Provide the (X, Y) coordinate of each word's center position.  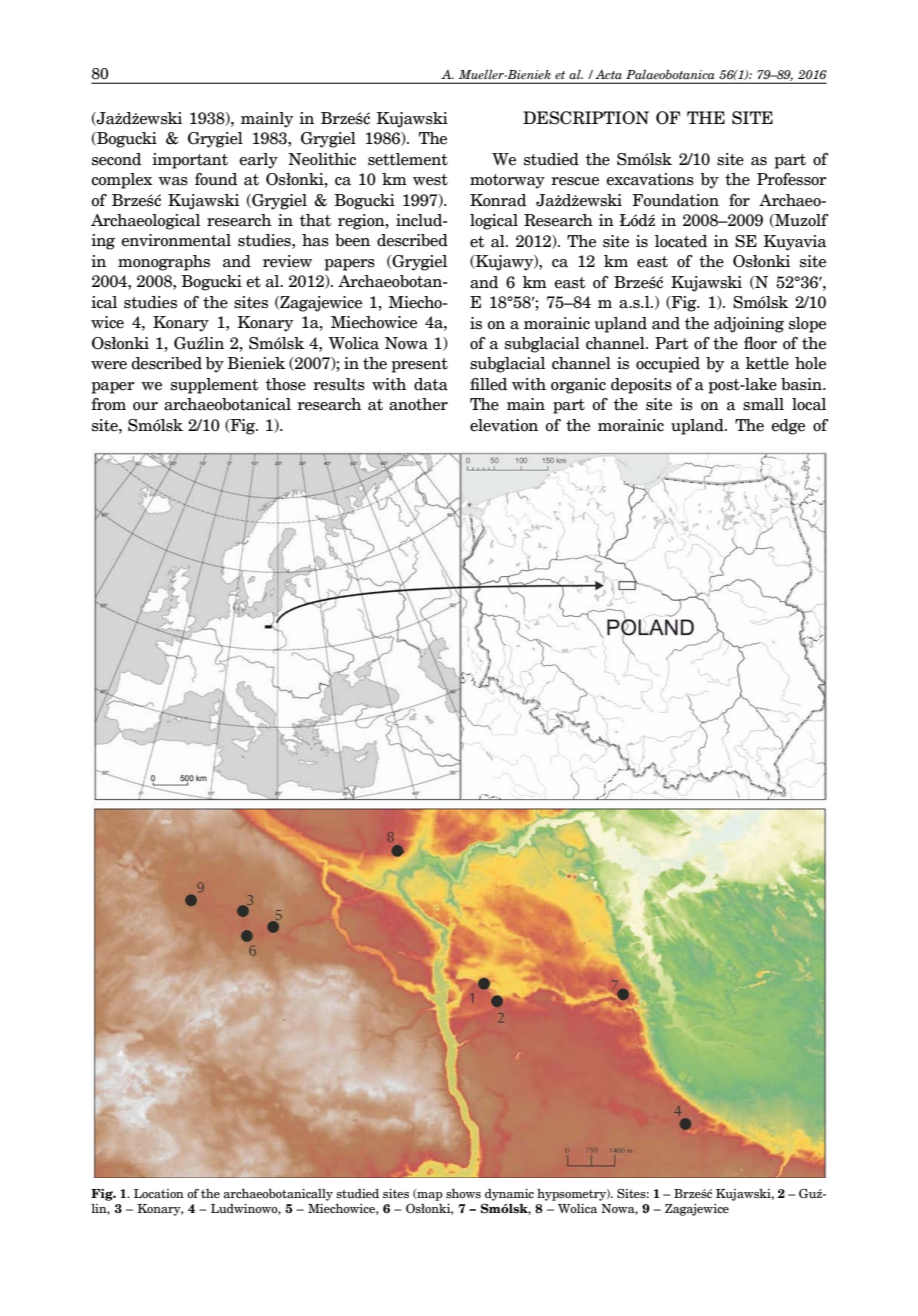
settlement (408, 159)
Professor (792, 179)
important (190, 161)
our (145, 406)
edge (788, 427)
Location (159, 1194)
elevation (504, 425)
